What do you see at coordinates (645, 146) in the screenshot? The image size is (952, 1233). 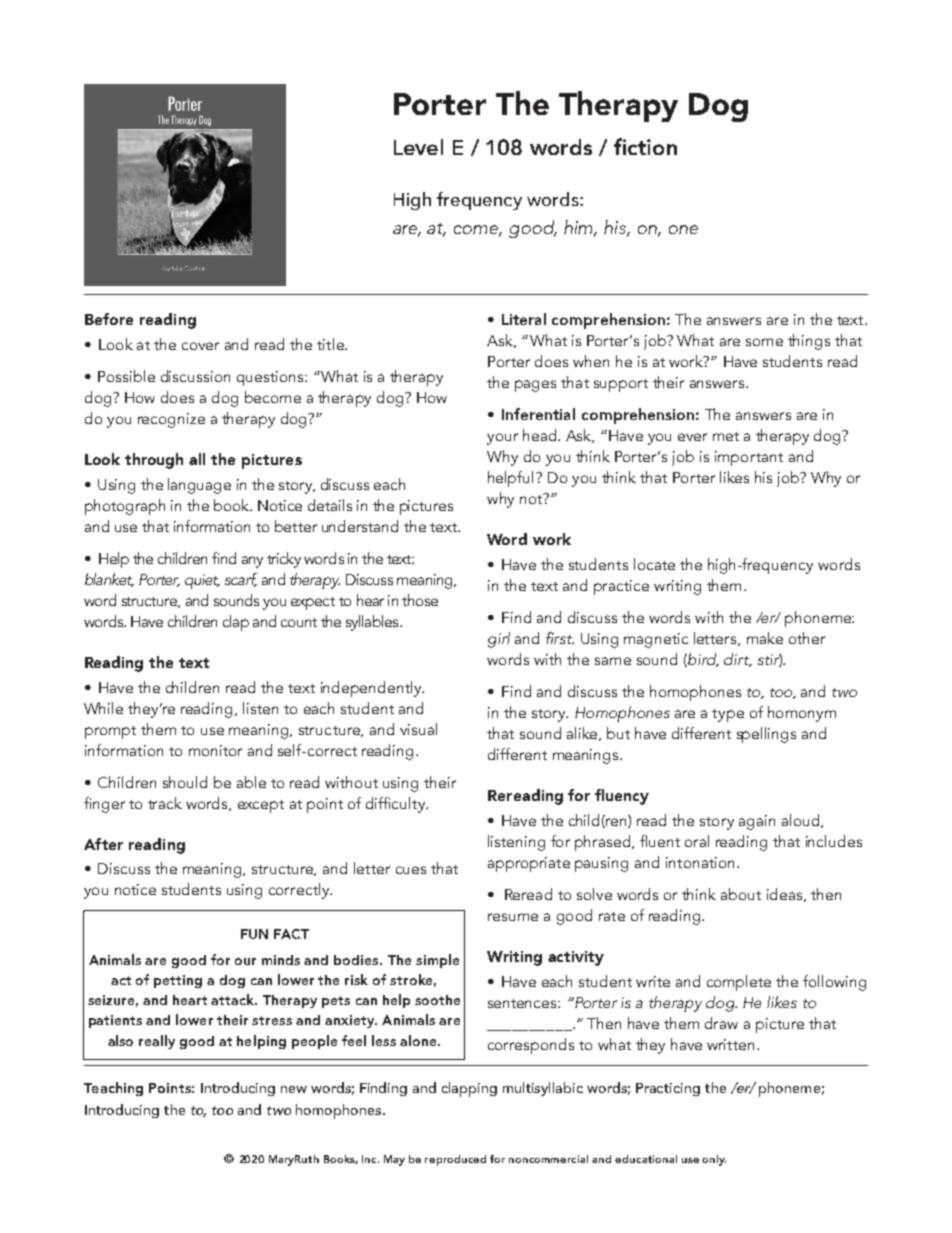 I see `fiction` at bounding box center [645, 146].
